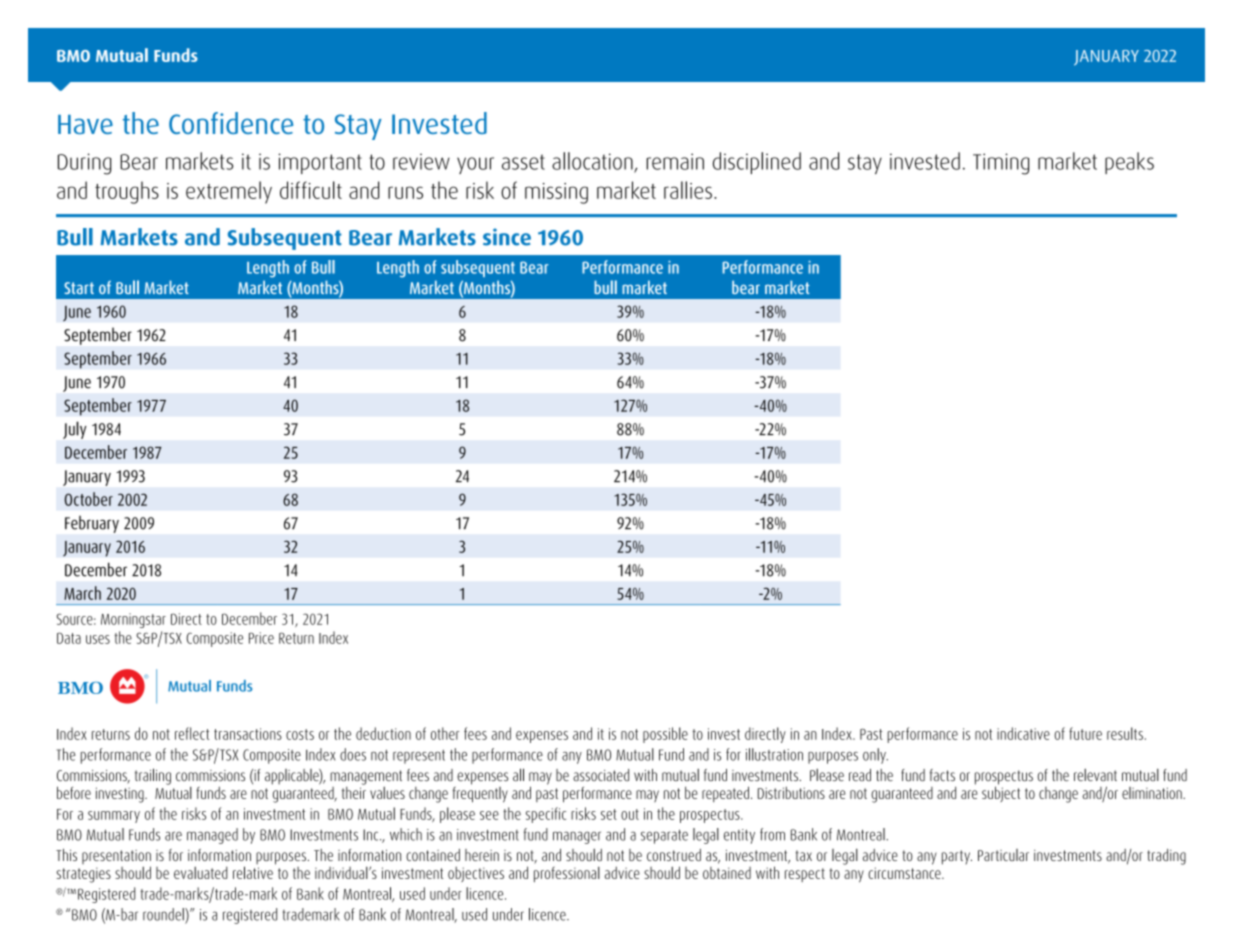 The image size is (1233, 952). I want to click on Timing, so click(1001, 164).
